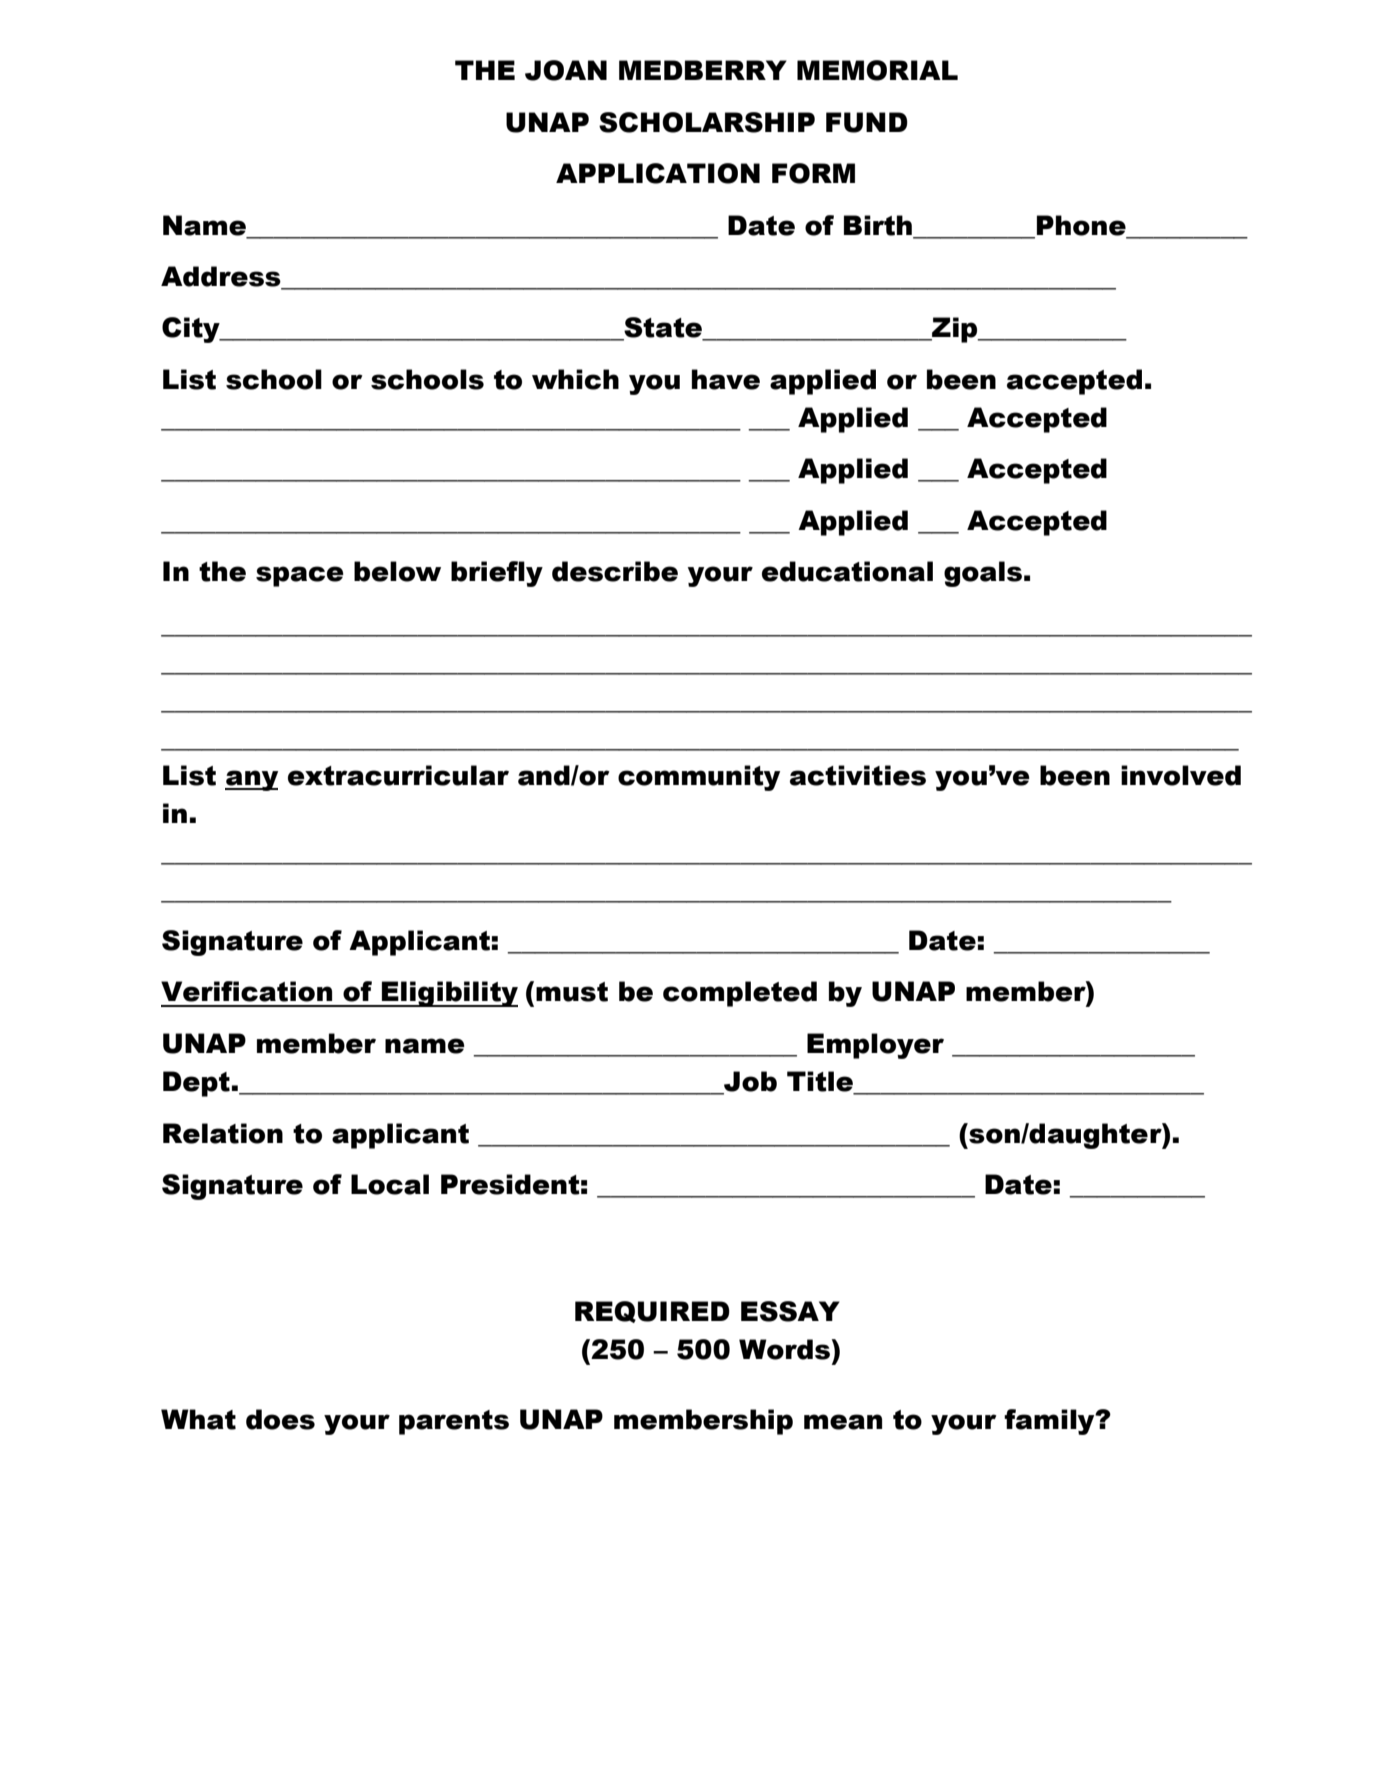 Image resolution: width=1373 pixels, height=1777 pixels. What do you see at coordinates (699, 778) in the page?
I see `community` at bounding box center [699, 778].
